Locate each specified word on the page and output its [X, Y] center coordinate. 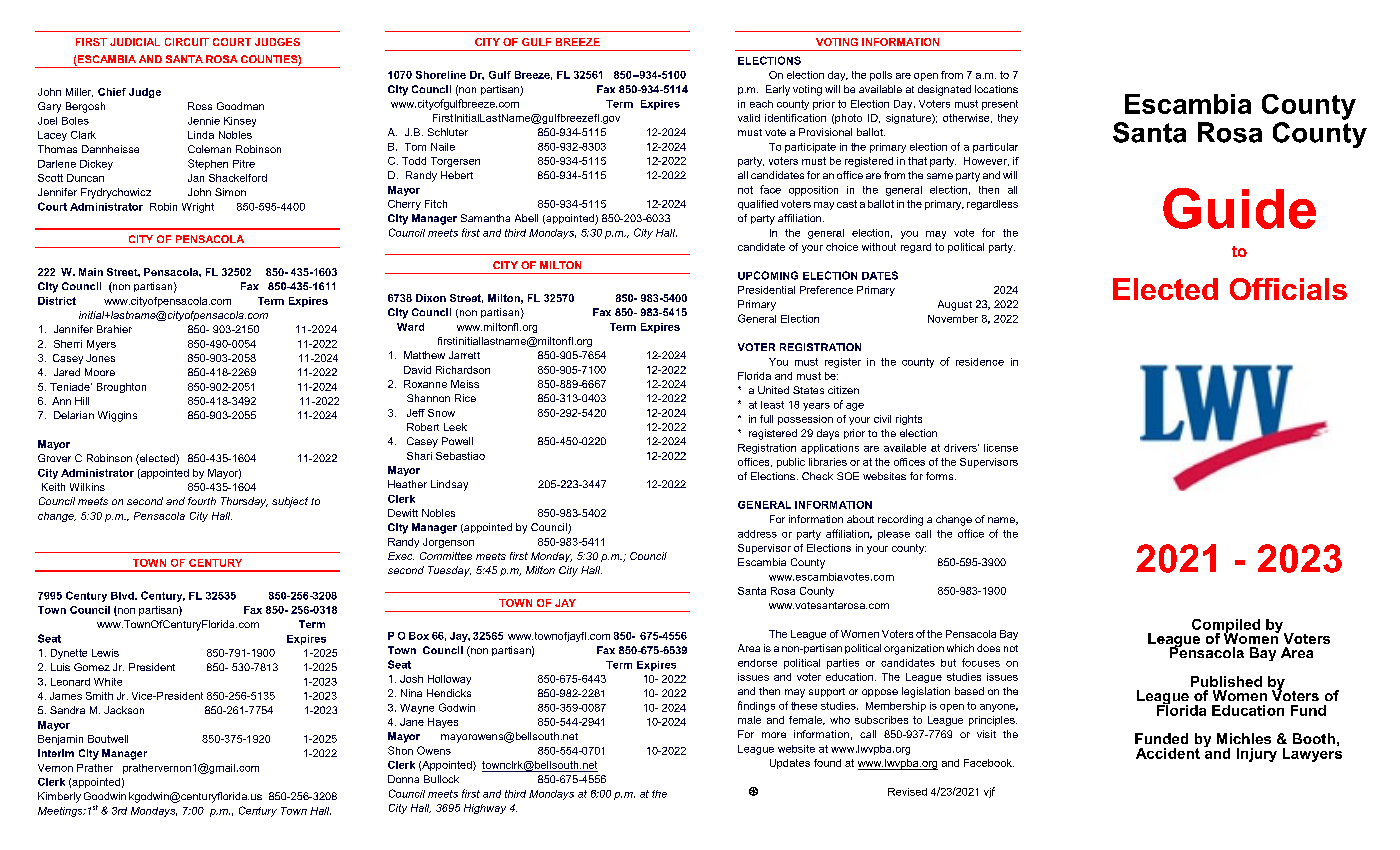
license [1001, 448]
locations [996, 89]
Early [778, 90]
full [766, 419]
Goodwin [105, 796]
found [827, 763]
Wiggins [117, 416]
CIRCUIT [187, 42]
